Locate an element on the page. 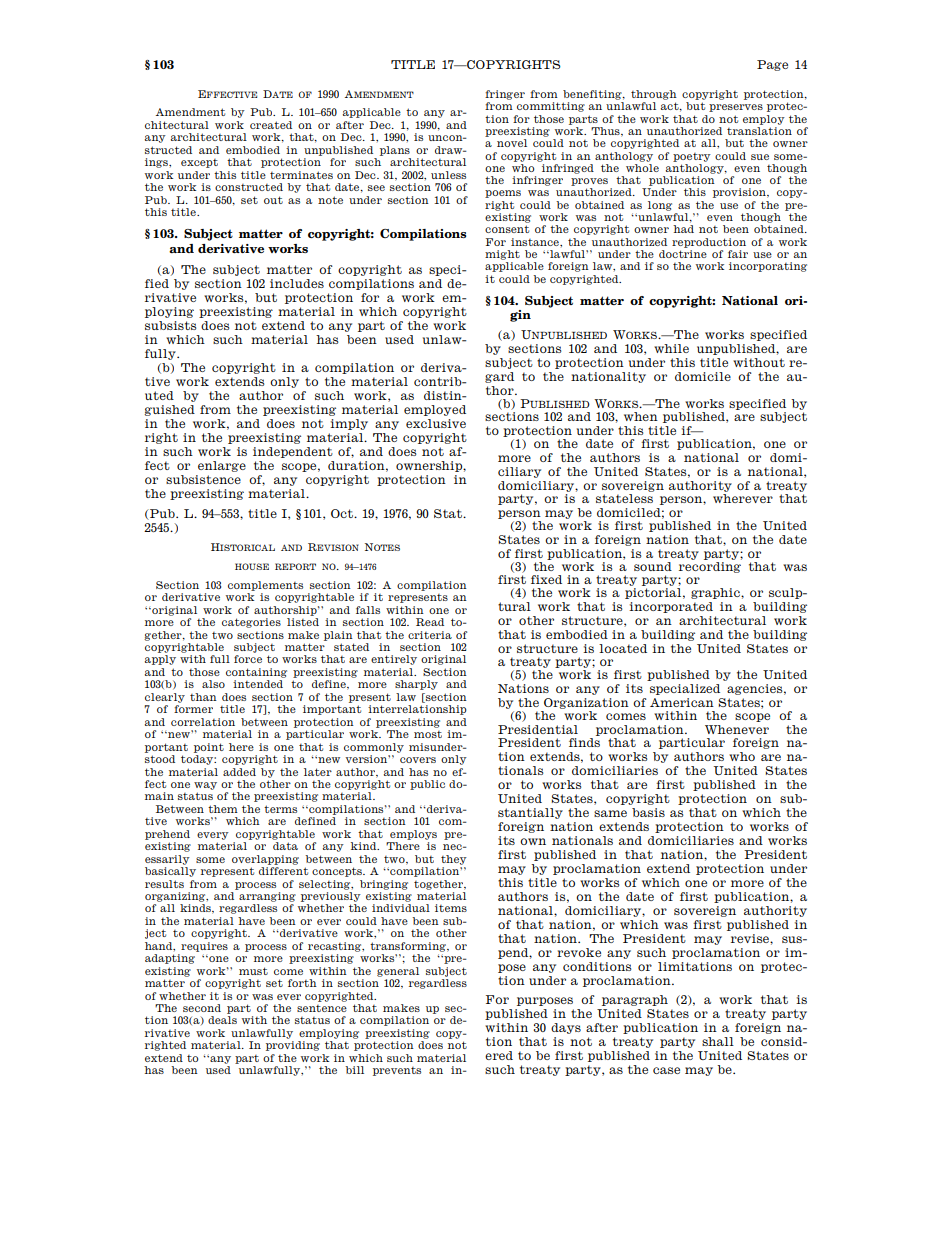 The image size is (952, 1233). most is located at coordinates (428, 734).
